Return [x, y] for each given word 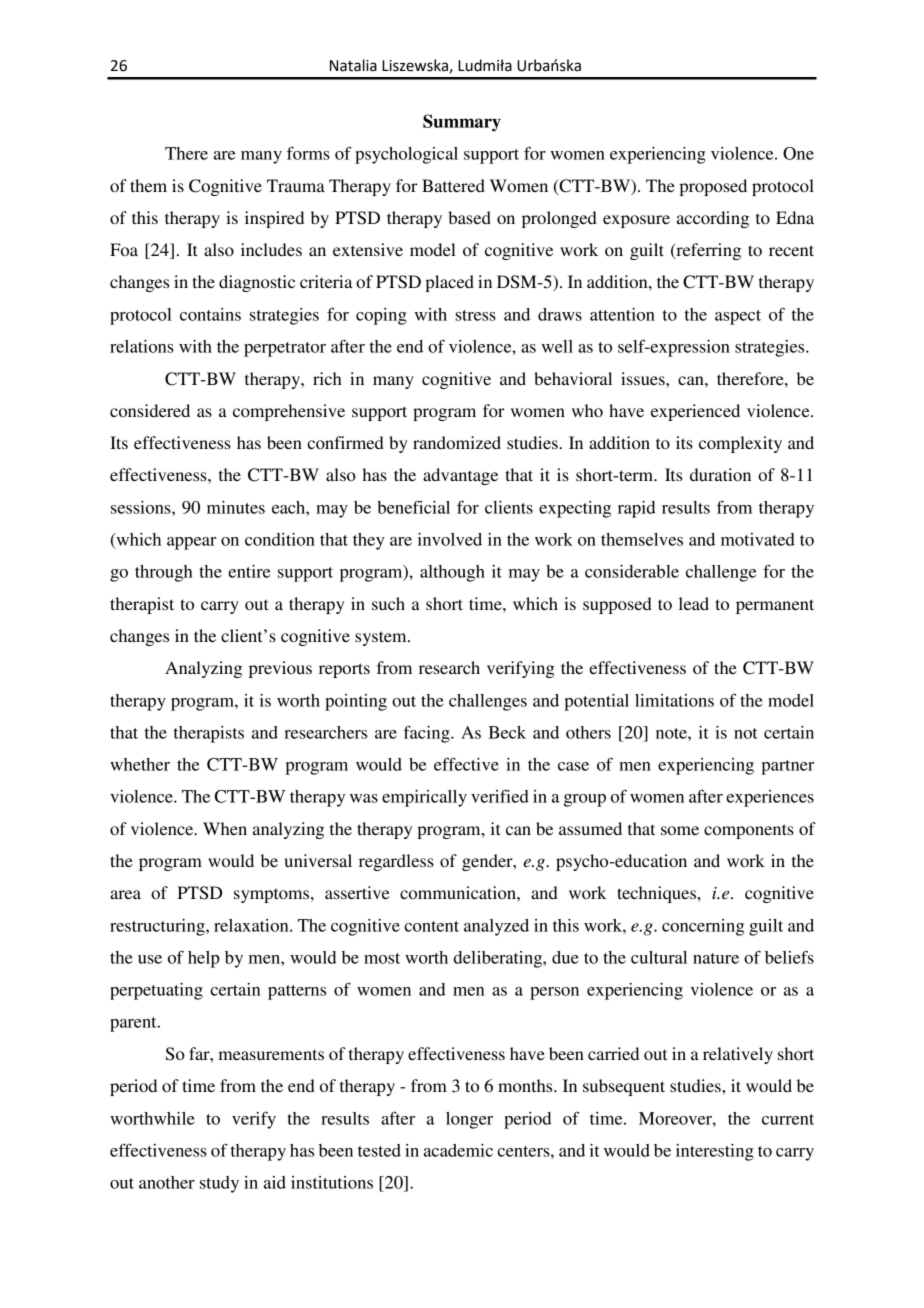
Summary [462, 123]
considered [150, 410]
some [680, 830]
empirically [424, 798]
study [219, 1184]
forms [308, 153]
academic [458, 1150]
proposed [713, 187]
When [225, 828]
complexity [740, 444]
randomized [457, 442]
